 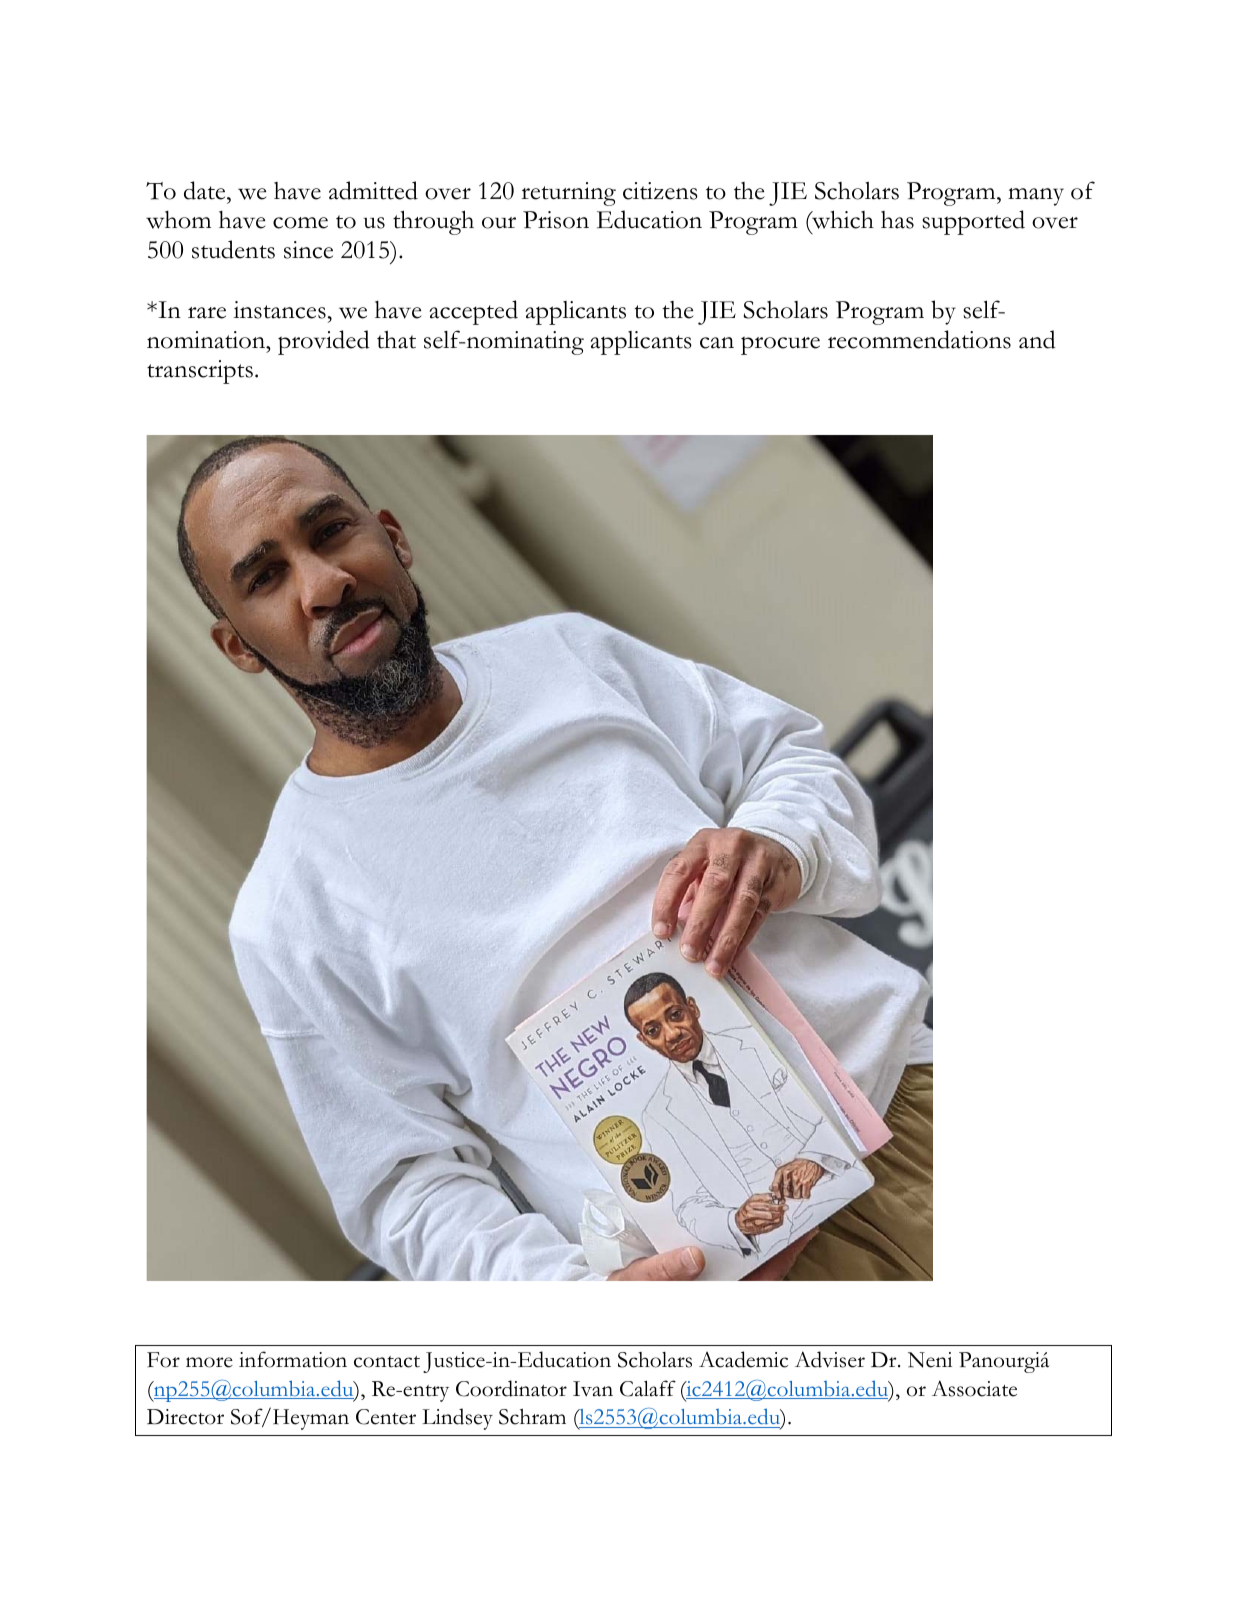 What do you see at coordinates (209, 1362) in the screenshot?
I see `more` at bounding box center [209, 1362].
